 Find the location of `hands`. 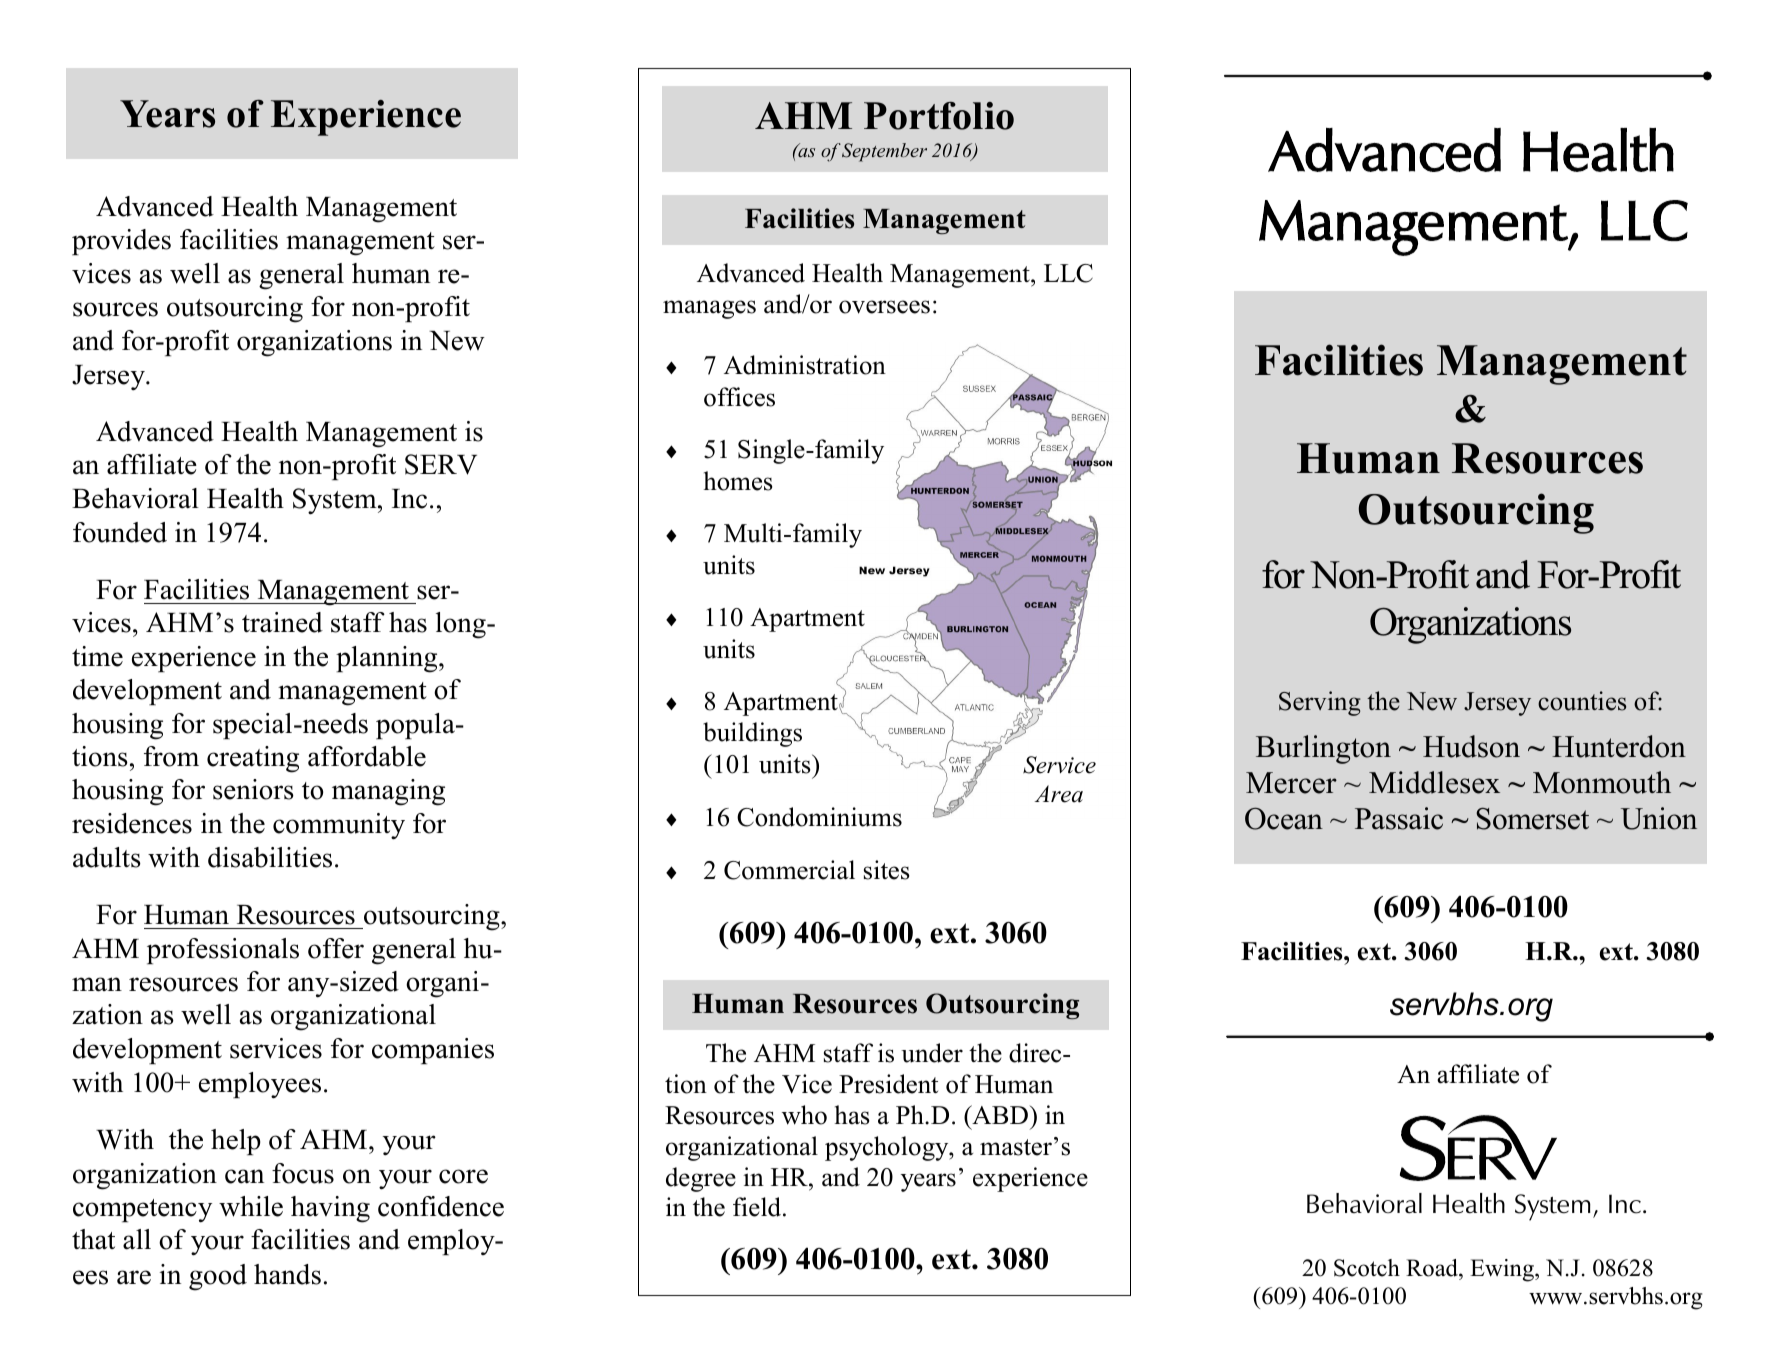

hands is located at coordinates (287, 1274).
